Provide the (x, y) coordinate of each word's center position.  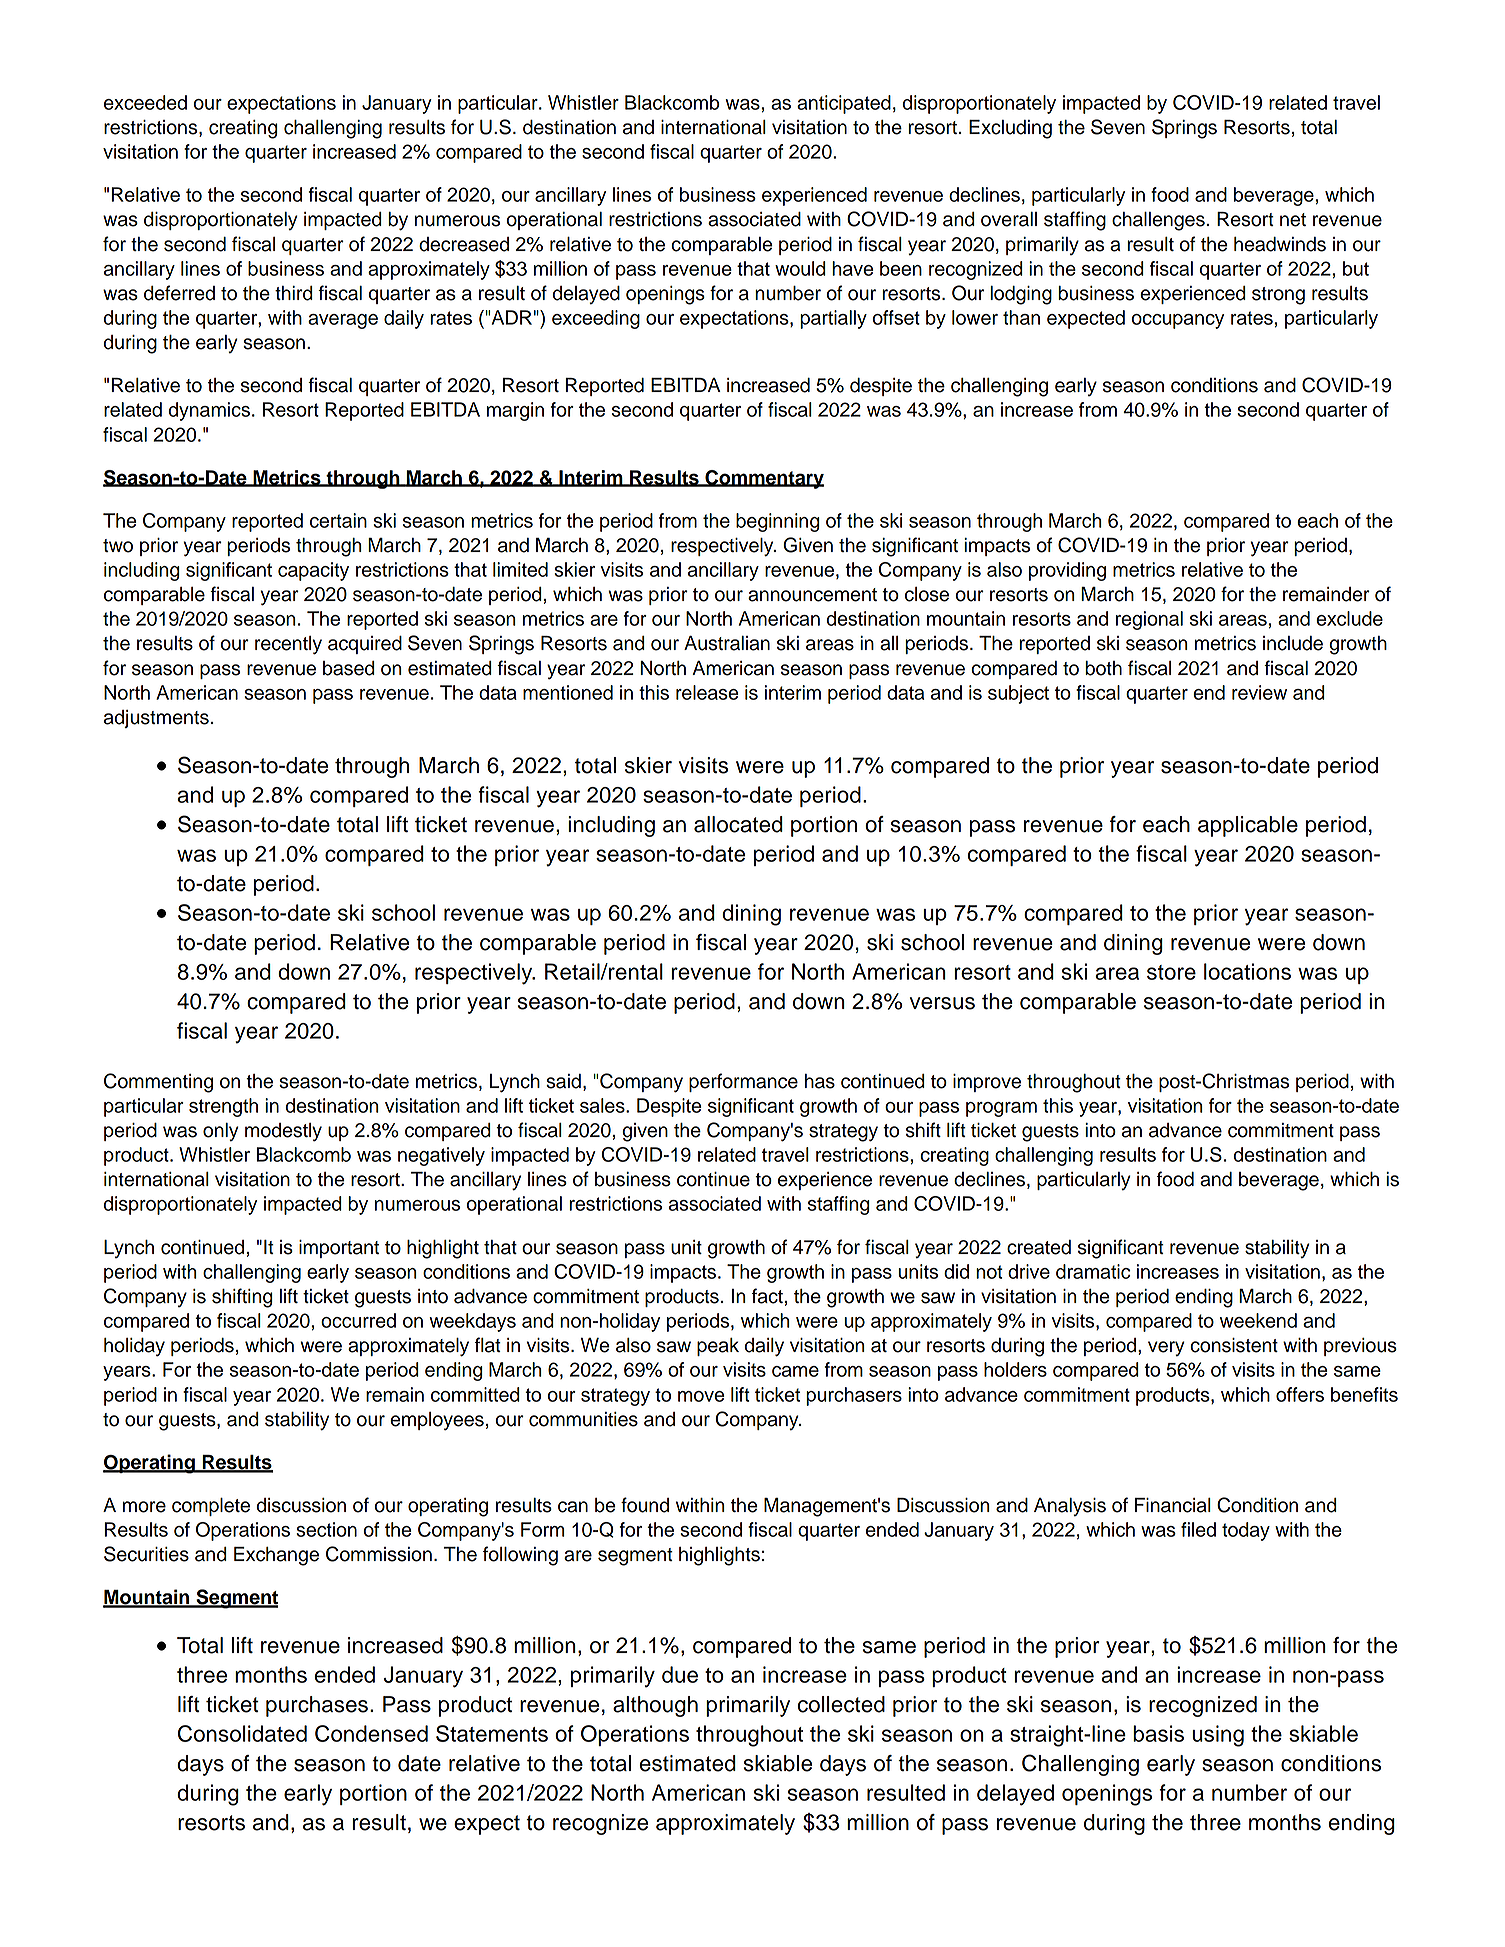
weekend (1258, 1320)
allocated (738, 824)
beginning (778, 522)
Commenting (158, 1083)
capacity (313, 571)
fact (767, 1296)
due (680, 1674)
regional (1149, 620)
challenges (1158, 221)
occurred (358, 1320)
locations (1247, 971)
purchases (317, 1706)
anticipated (844, 104)
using (1218, 1736)
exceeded (145, 102)
